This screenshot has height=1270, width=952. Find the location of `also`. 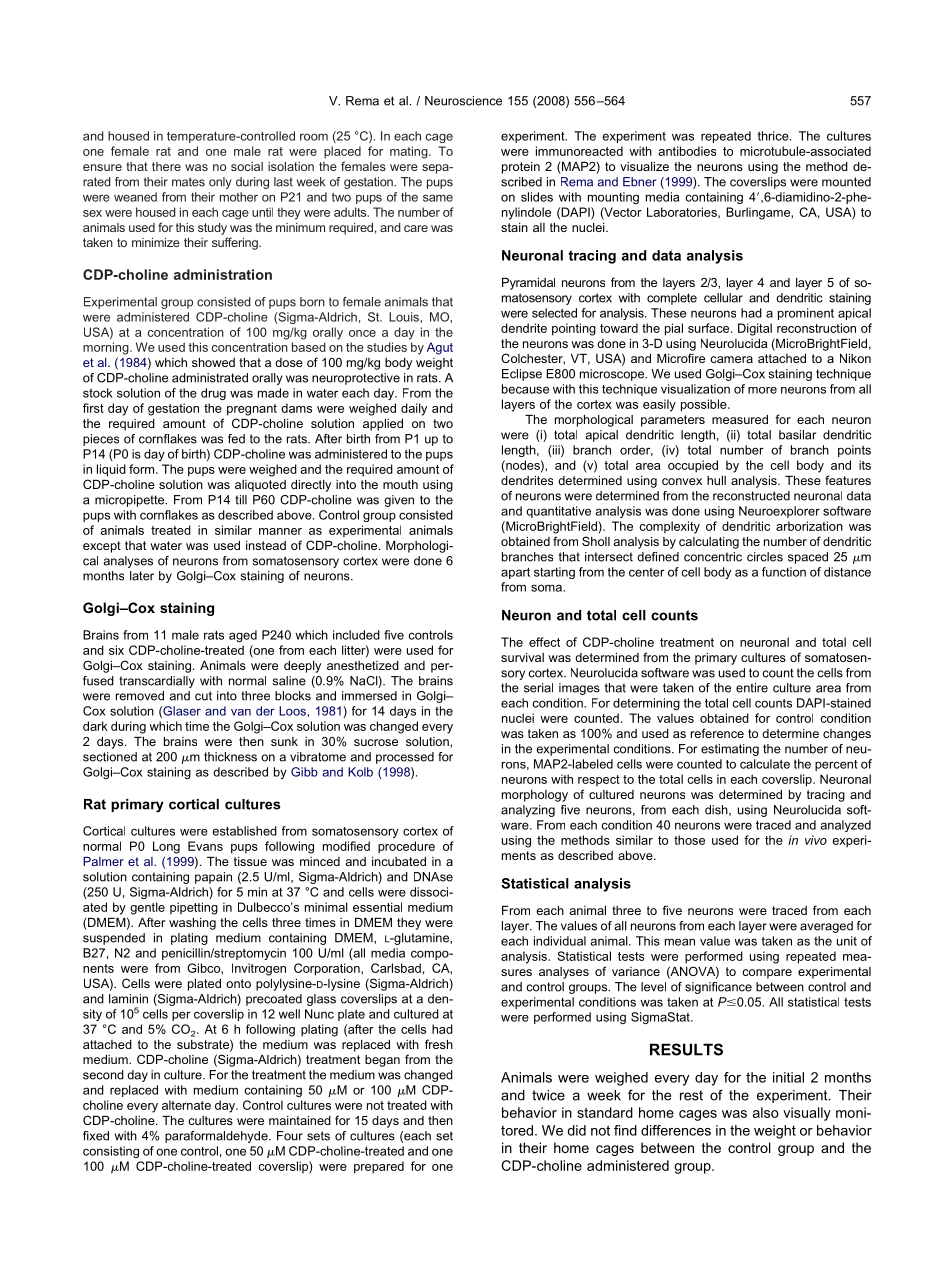

also is located at coordinates (766, 1112).
